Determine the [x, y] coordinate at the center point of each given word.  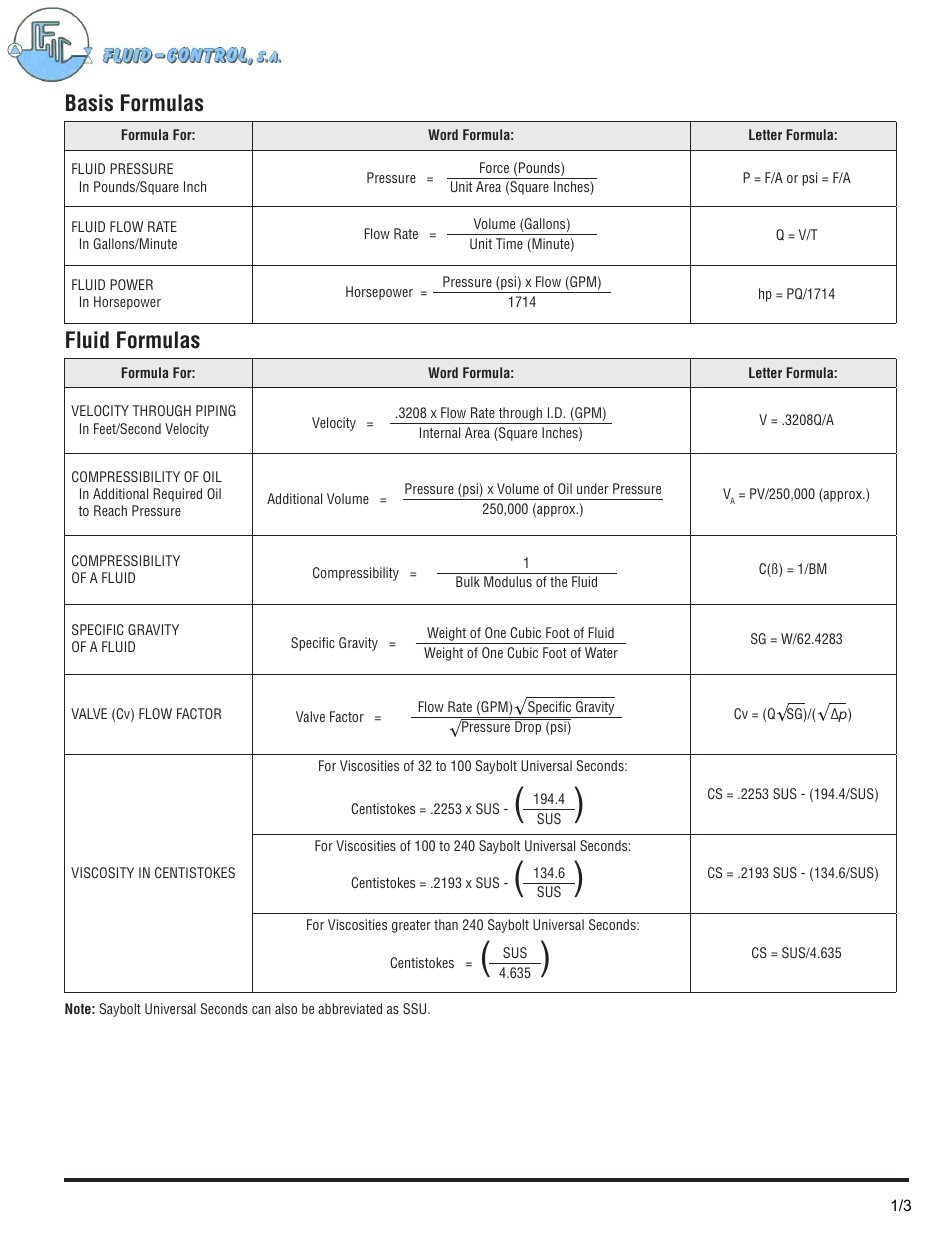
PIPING [216, 410]
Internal [440, 432]
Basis [89, 103]
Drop [528, 727]
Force [494, 167]
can [261, 1010]
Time [509, 243]
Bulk [468, 581]
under [593, 488]
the [558, 581]
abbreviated [350, 1008]
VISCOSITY [102, 872]
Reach [110, 510]
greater [411, 926]
